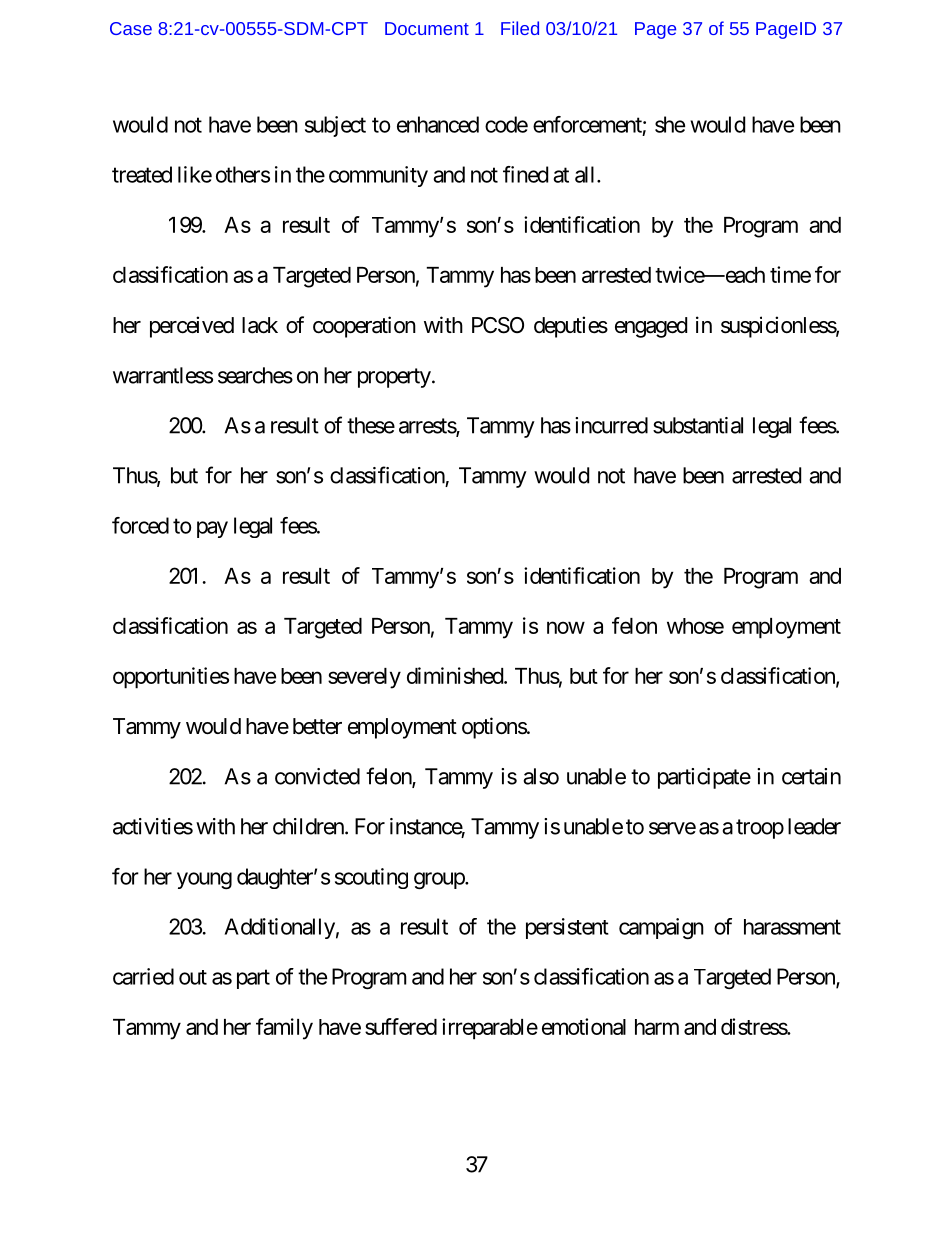 Image resolution: width=952 pixels, height=1233 pixels. I want to click on carried, so click(143, 976).
